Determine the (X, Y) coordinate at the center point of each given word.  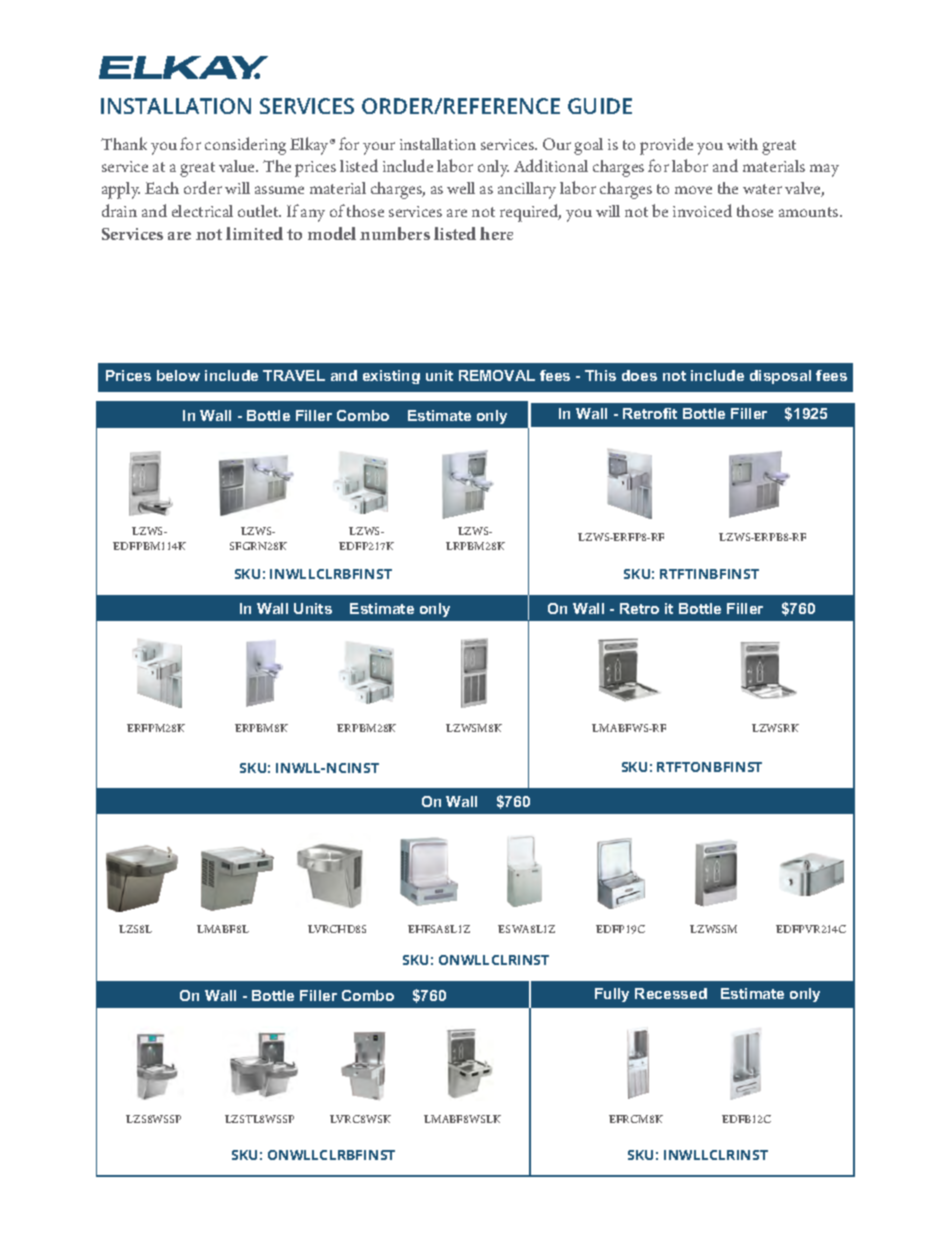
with (742, 144)
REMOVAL (497, 375)
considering (245, 146)
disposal (780, 377)
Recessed (671, 993)
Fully (612, 995)
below (178, 375)
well (461, 188)
